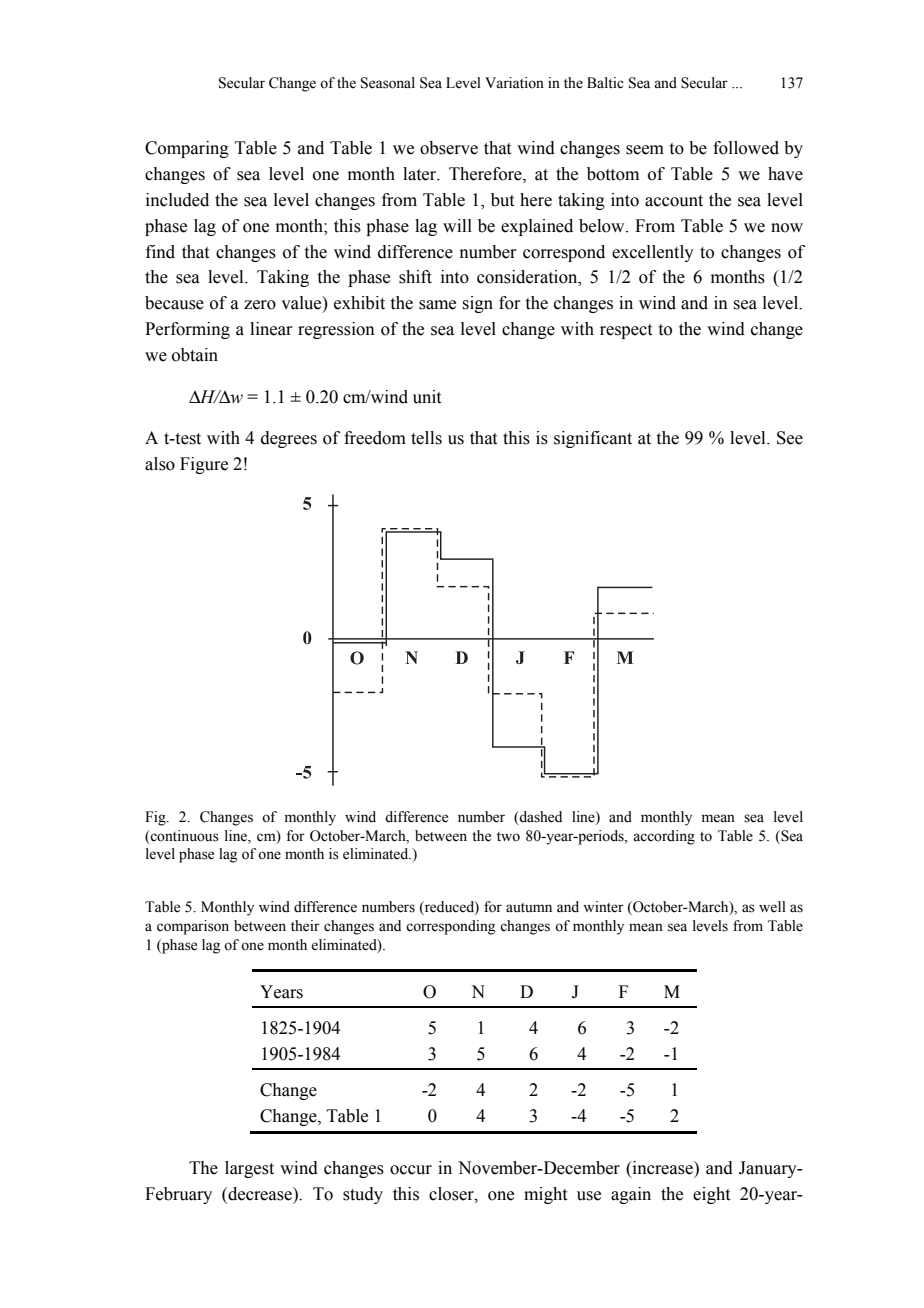 This screenshot has width=924, height=1308. I want to click on Comparing, so click(187, 149).
